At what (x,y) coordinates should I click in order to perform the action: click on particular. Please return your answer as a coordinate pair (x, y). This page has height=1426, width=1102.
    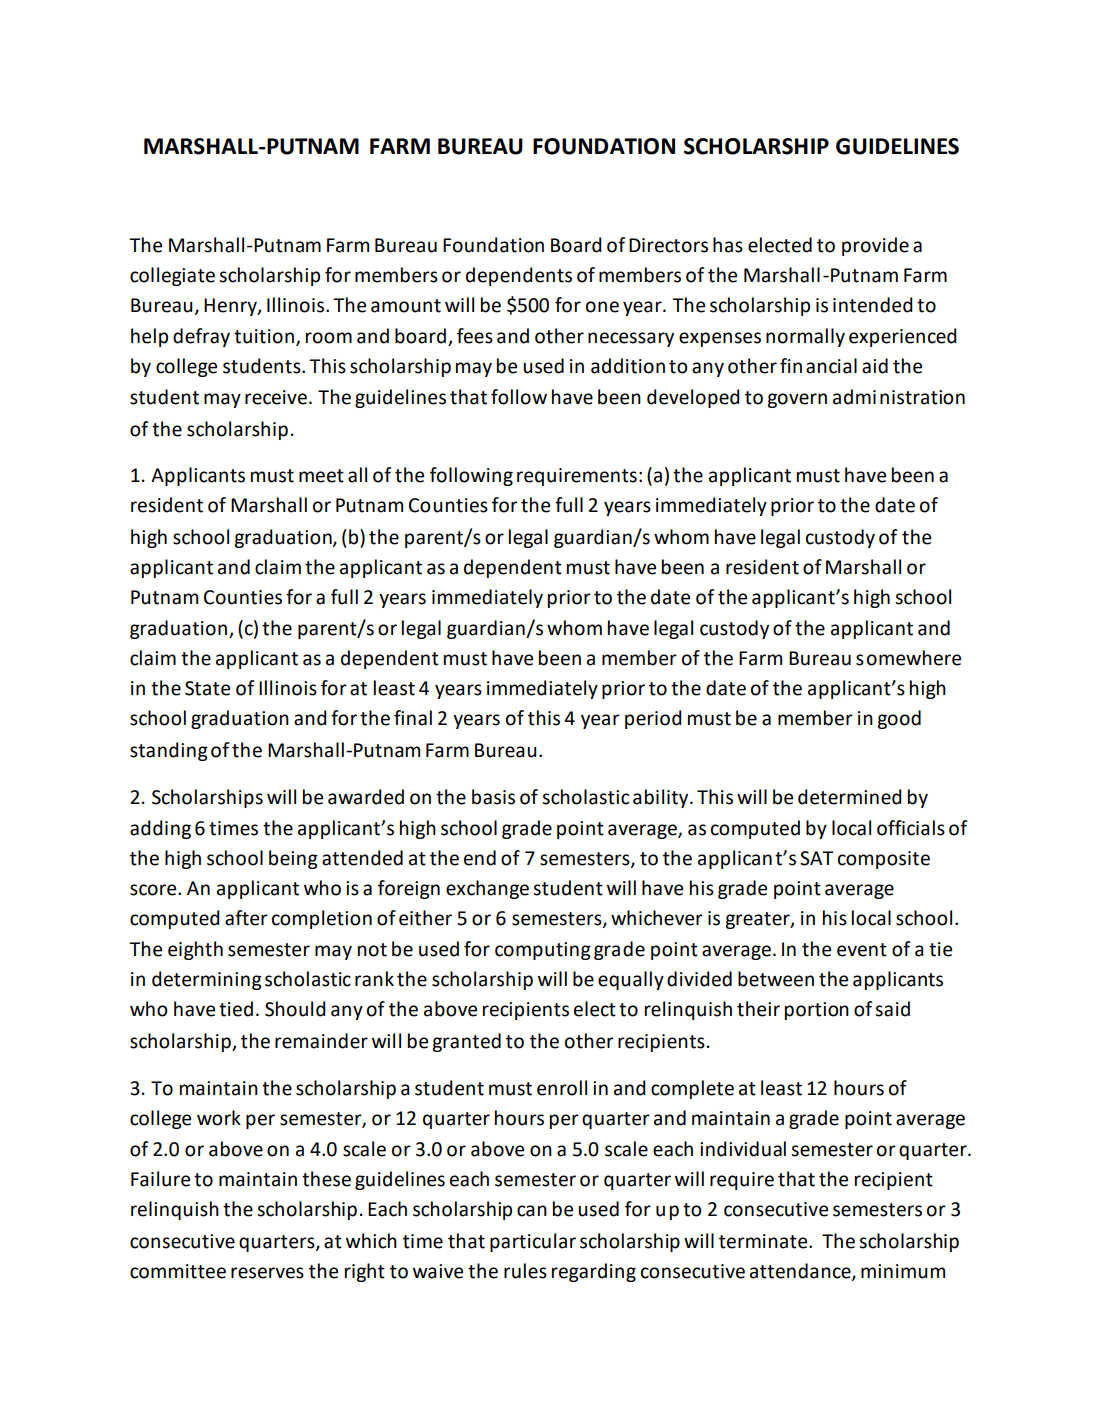
    Looking at the image, I should click on (533, 1242).
